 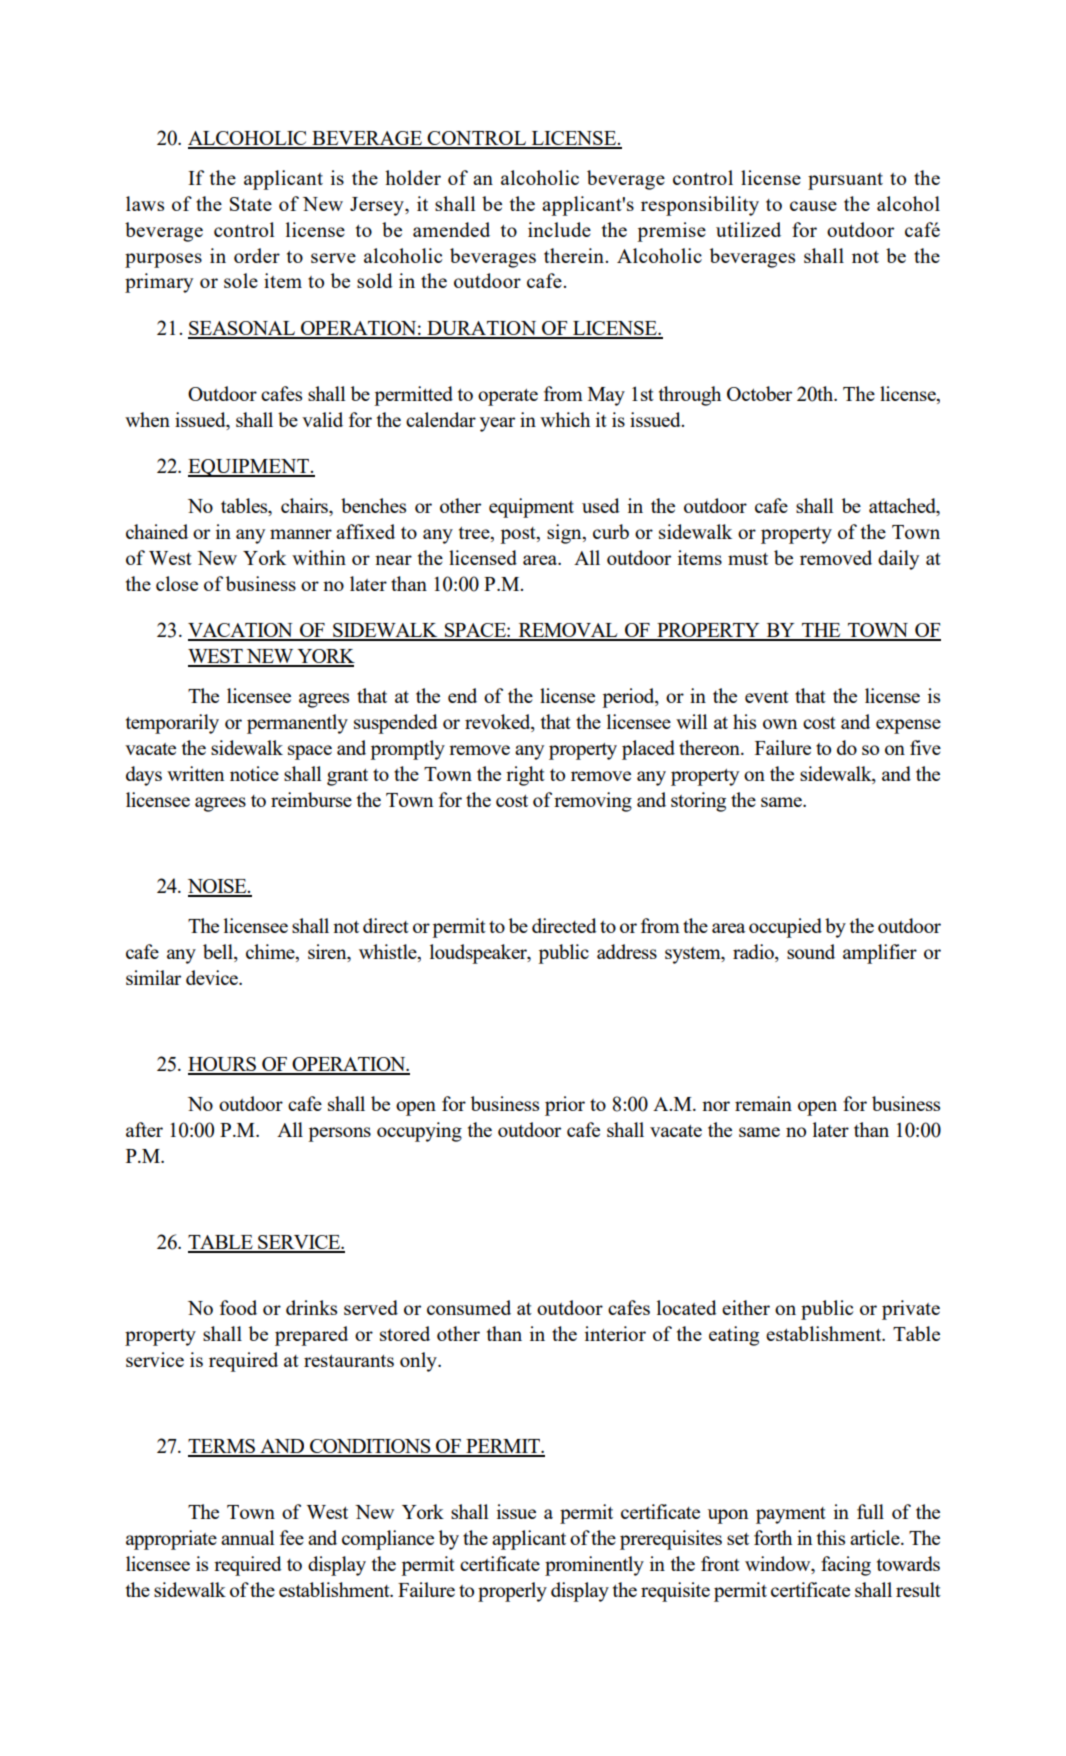 What do you see at coordinates (813, 206) in the screenshot?
I see `cause` at bounding box center [813, 206].
